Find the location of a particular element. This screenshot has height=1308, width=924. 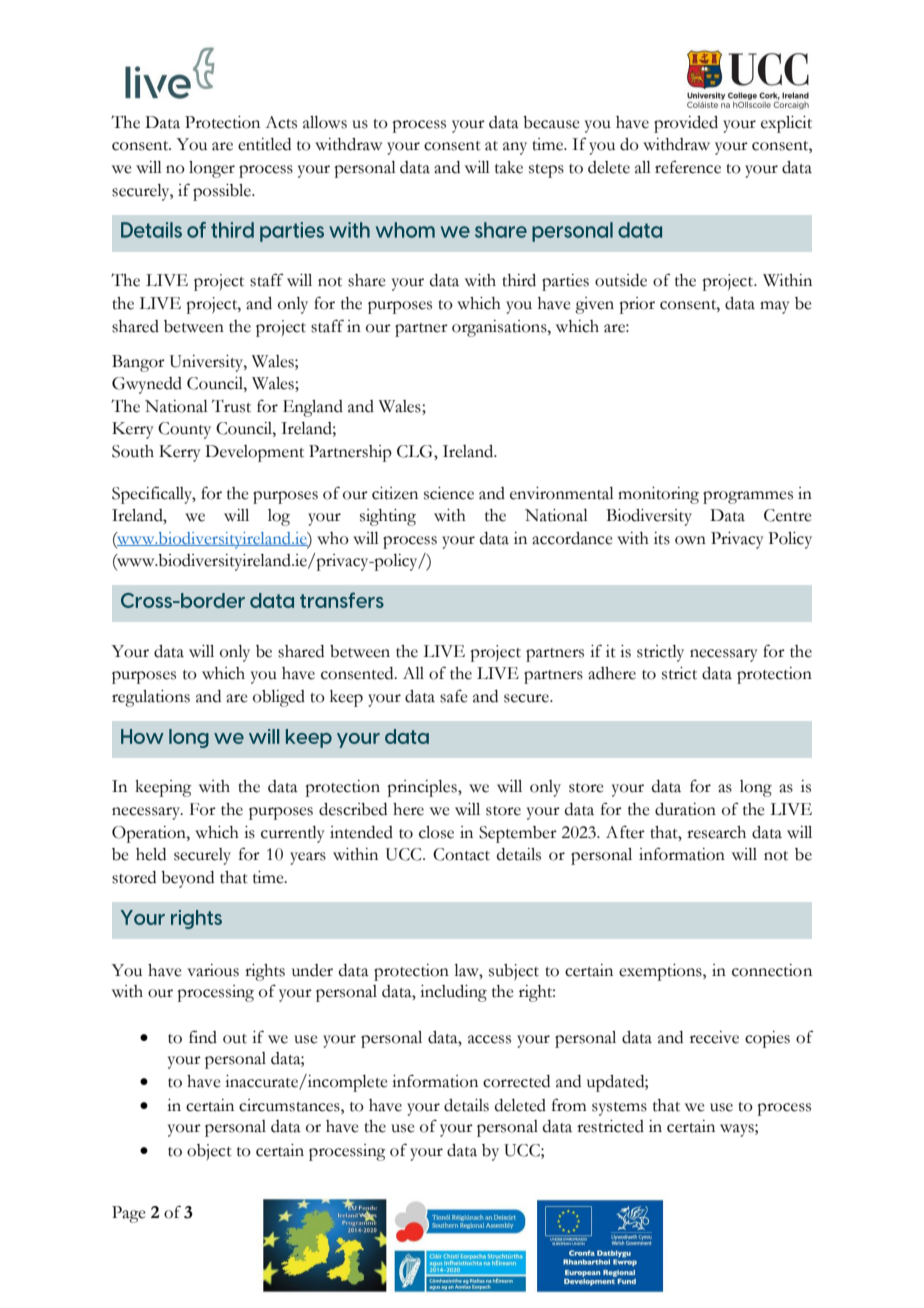

beyond is located at coordinates (187, 879).
